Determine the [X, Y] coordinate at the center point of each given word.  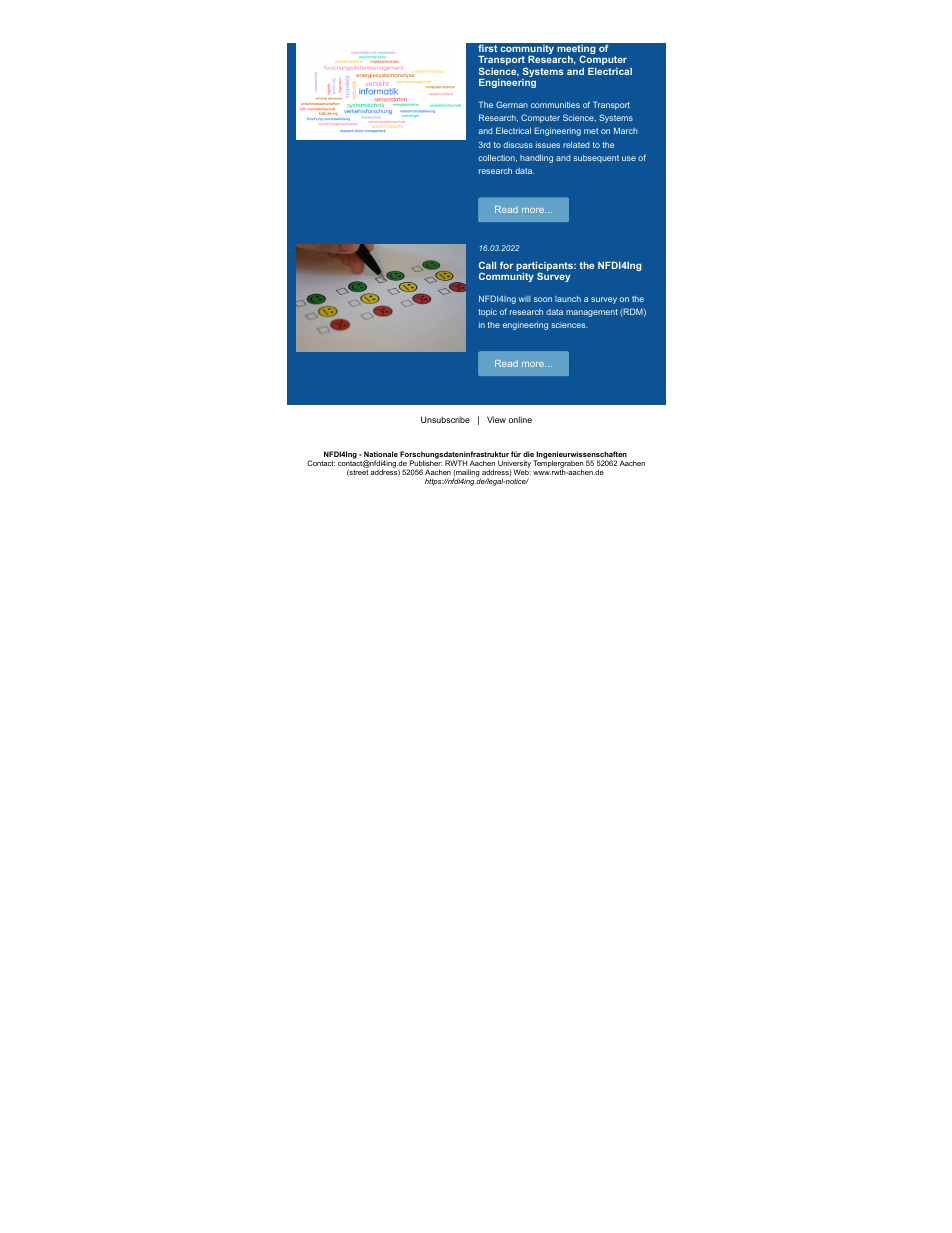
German [512, 104]
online [520, 419]
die [528, 454]
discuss [518, 145]
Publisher [426, 463]
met [591, 131]
